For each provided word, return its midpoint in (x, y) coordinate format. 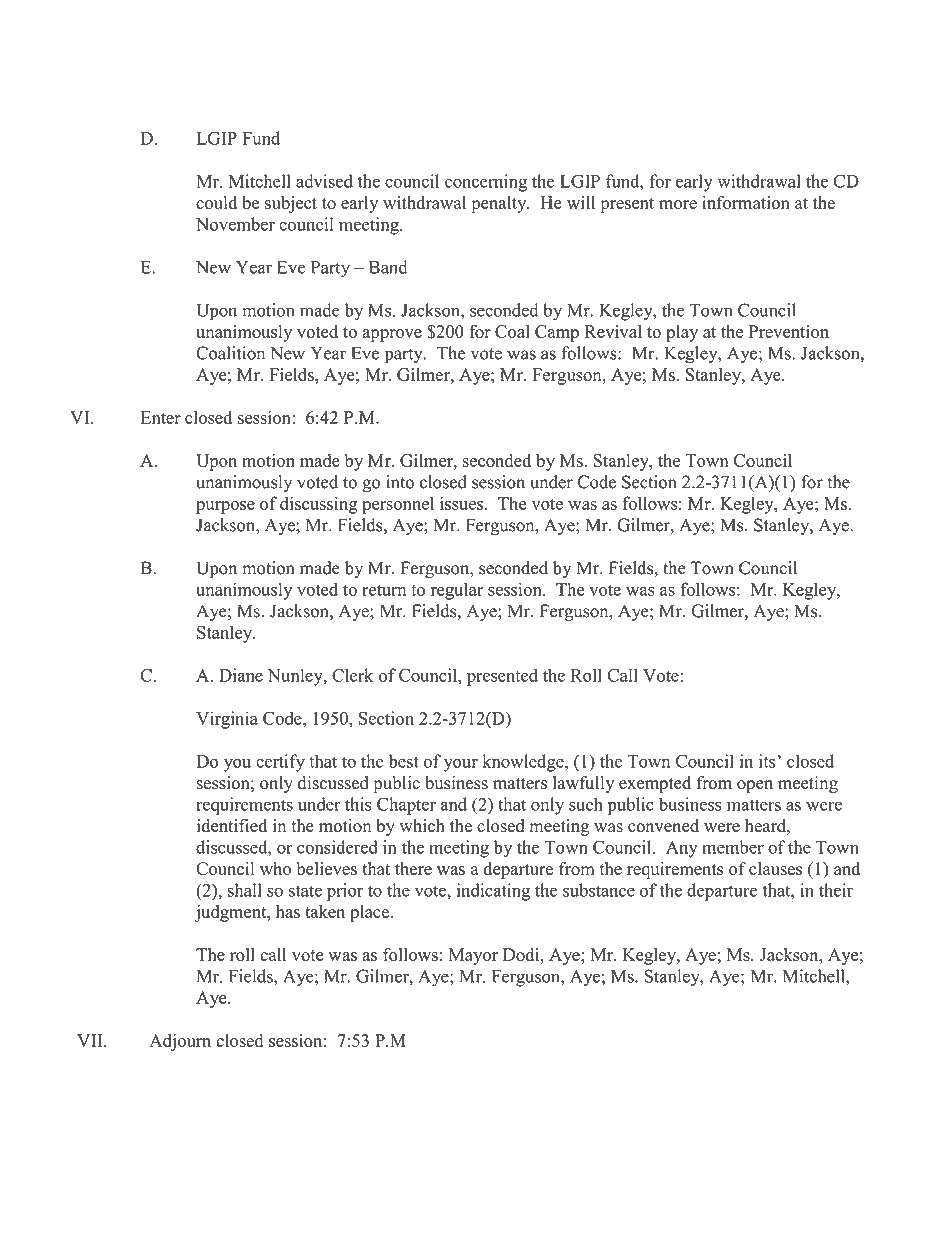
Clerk (352, 675)
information (746, 203)
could (216, 203)
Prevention (789, 331)
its (768, 761)
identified (232, 825)
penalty (500, 204)
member (733, 847)
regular (457, 591)
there (413, 868)
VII (91, 1040)
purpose (225, 507)
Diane (241, 675)
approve (392, 335)
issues (463, 503)
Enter (161, 417)
